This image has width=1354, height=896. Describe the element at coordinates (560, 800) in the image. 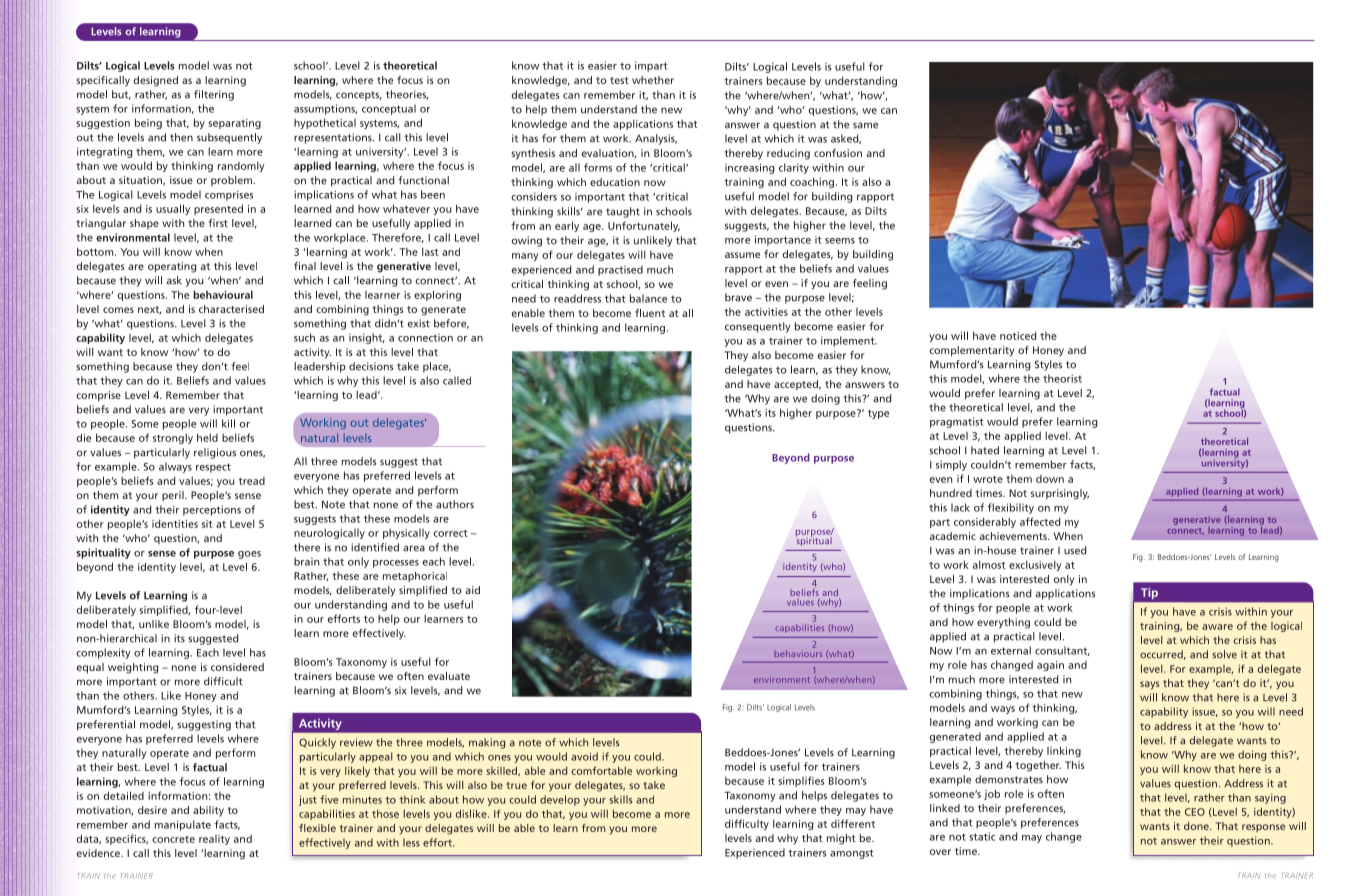

I see `develop` at that location.
